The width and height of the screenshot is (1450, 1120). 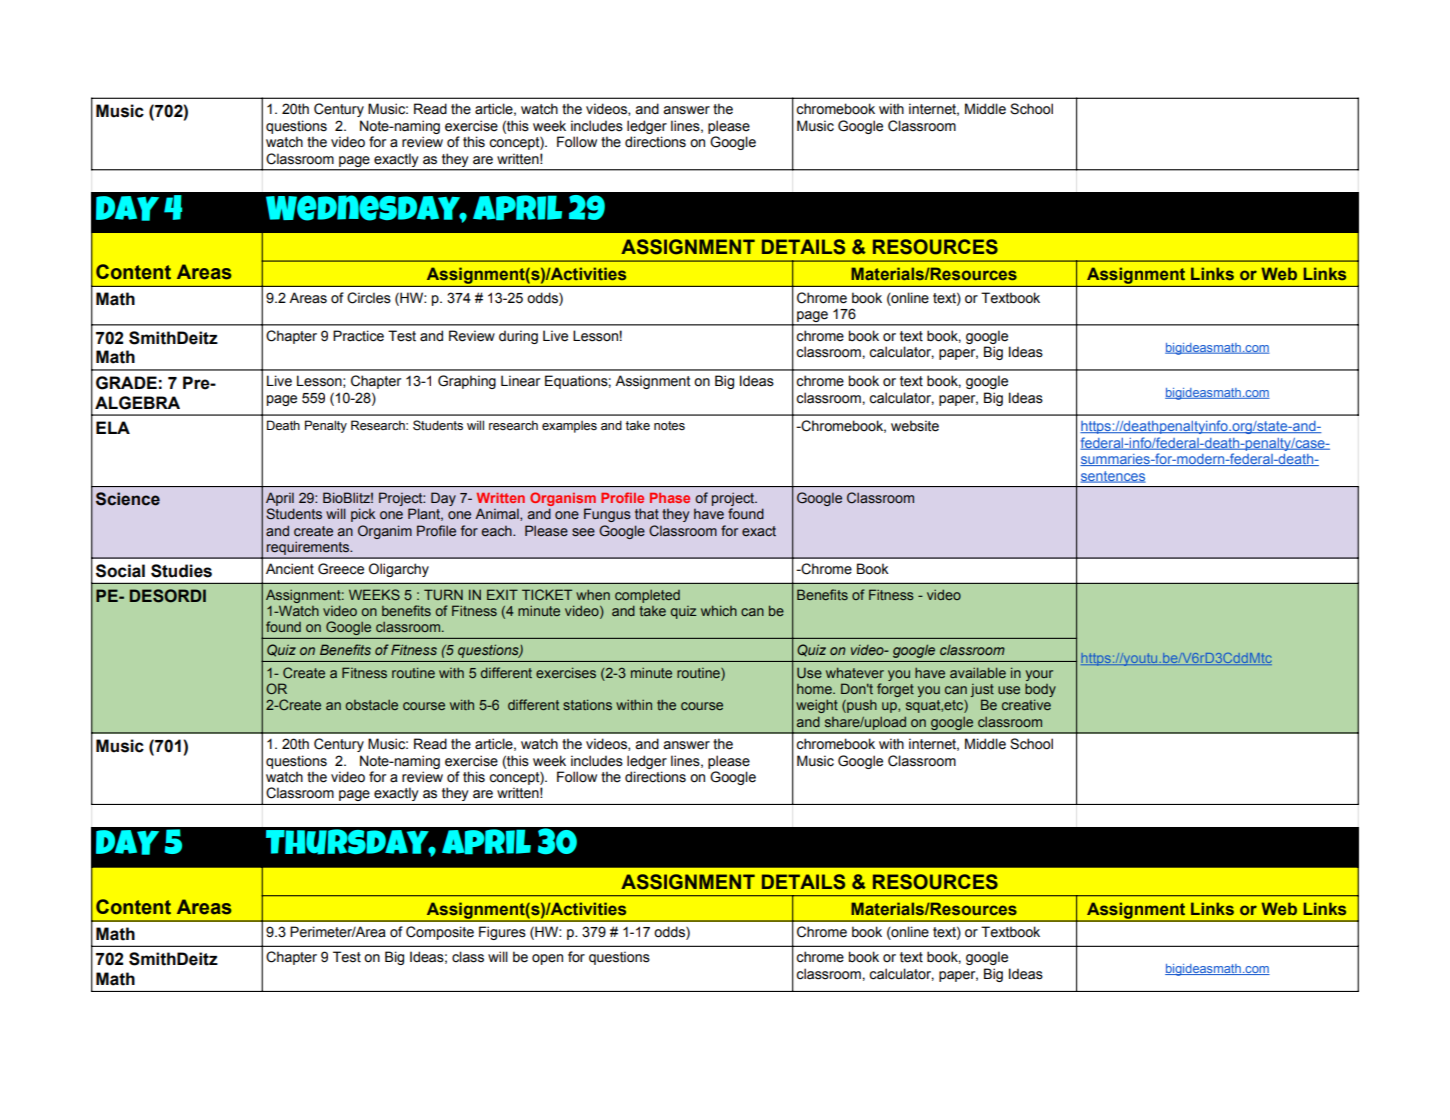 I want to click on Composite, so click(x=440, y=933).
